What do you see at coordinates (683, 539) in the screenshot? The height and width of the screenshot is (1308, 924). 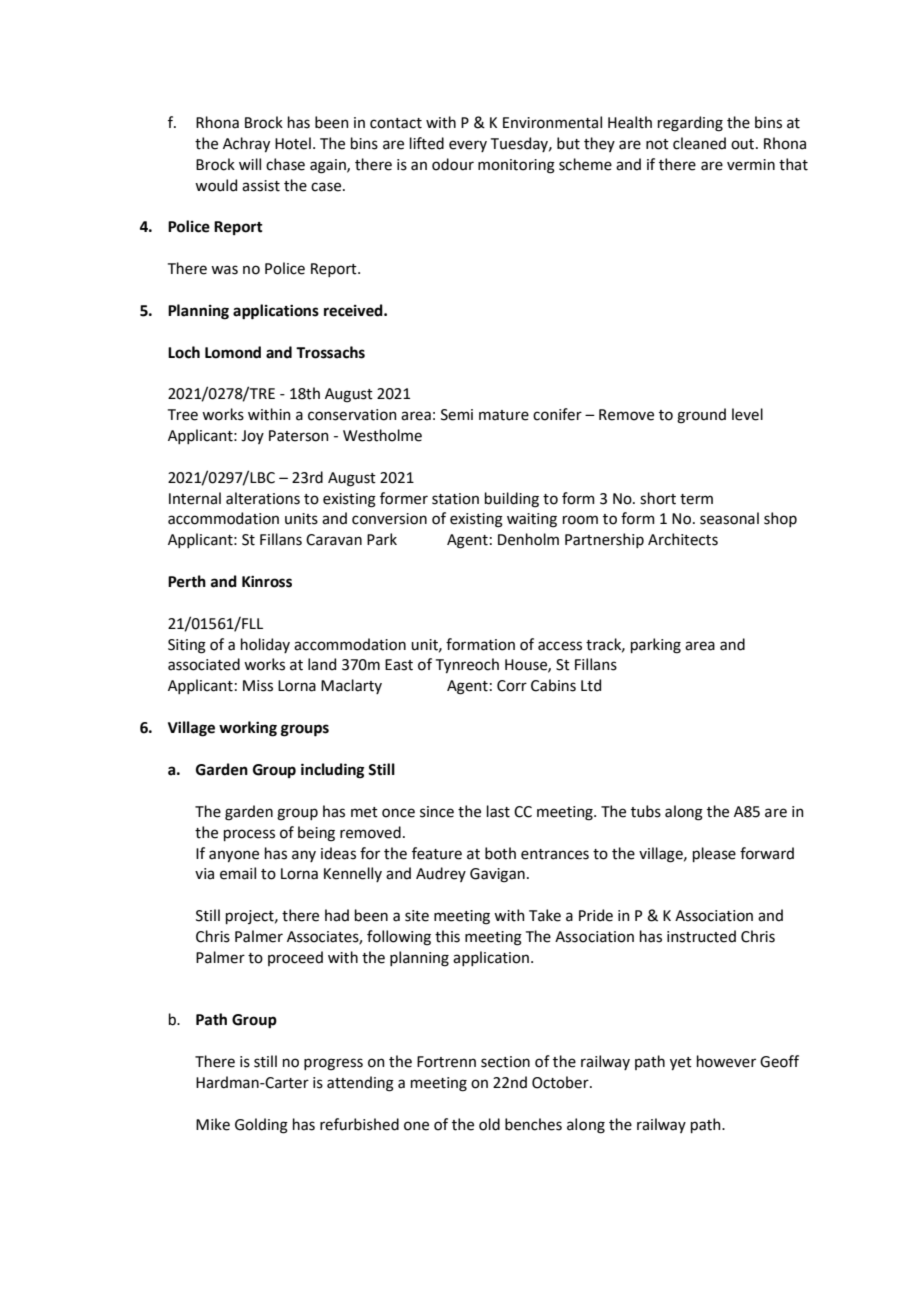 I see `Architects` at bounding box center [683, 539].
